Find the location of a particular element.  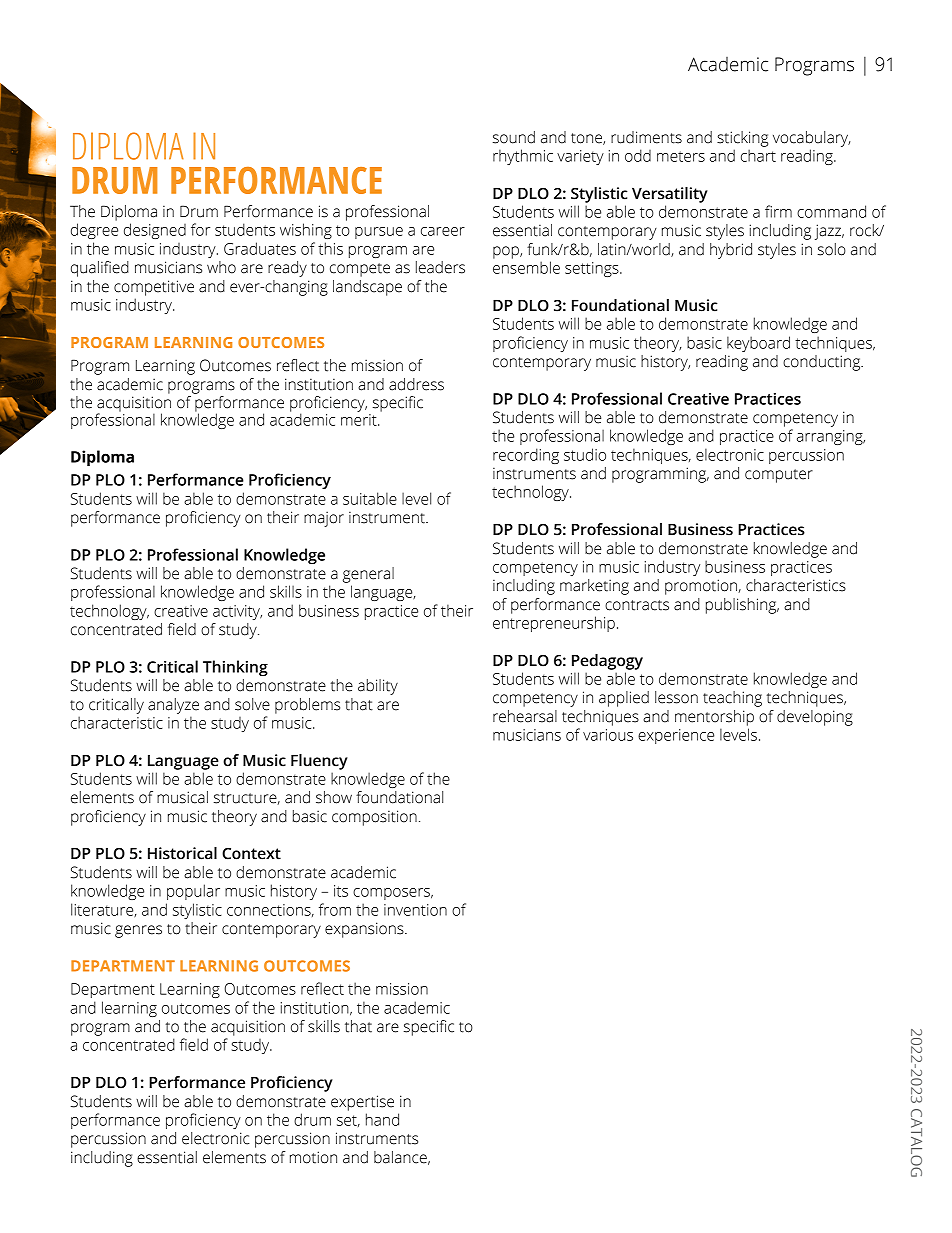

Historical is located at coordinates (182, 853).
